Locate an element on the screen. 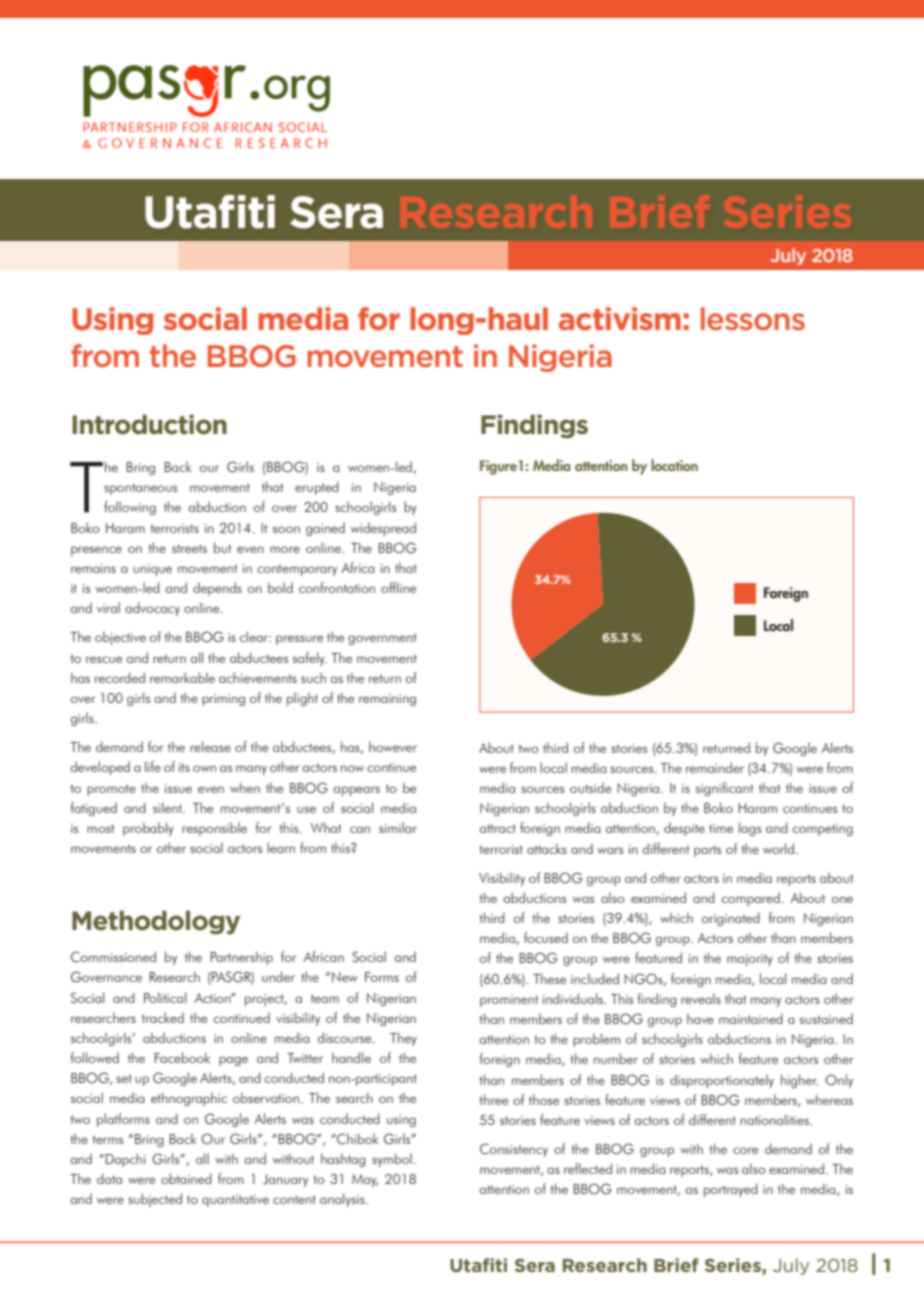  remainder is located at coordinates (715, 767).
